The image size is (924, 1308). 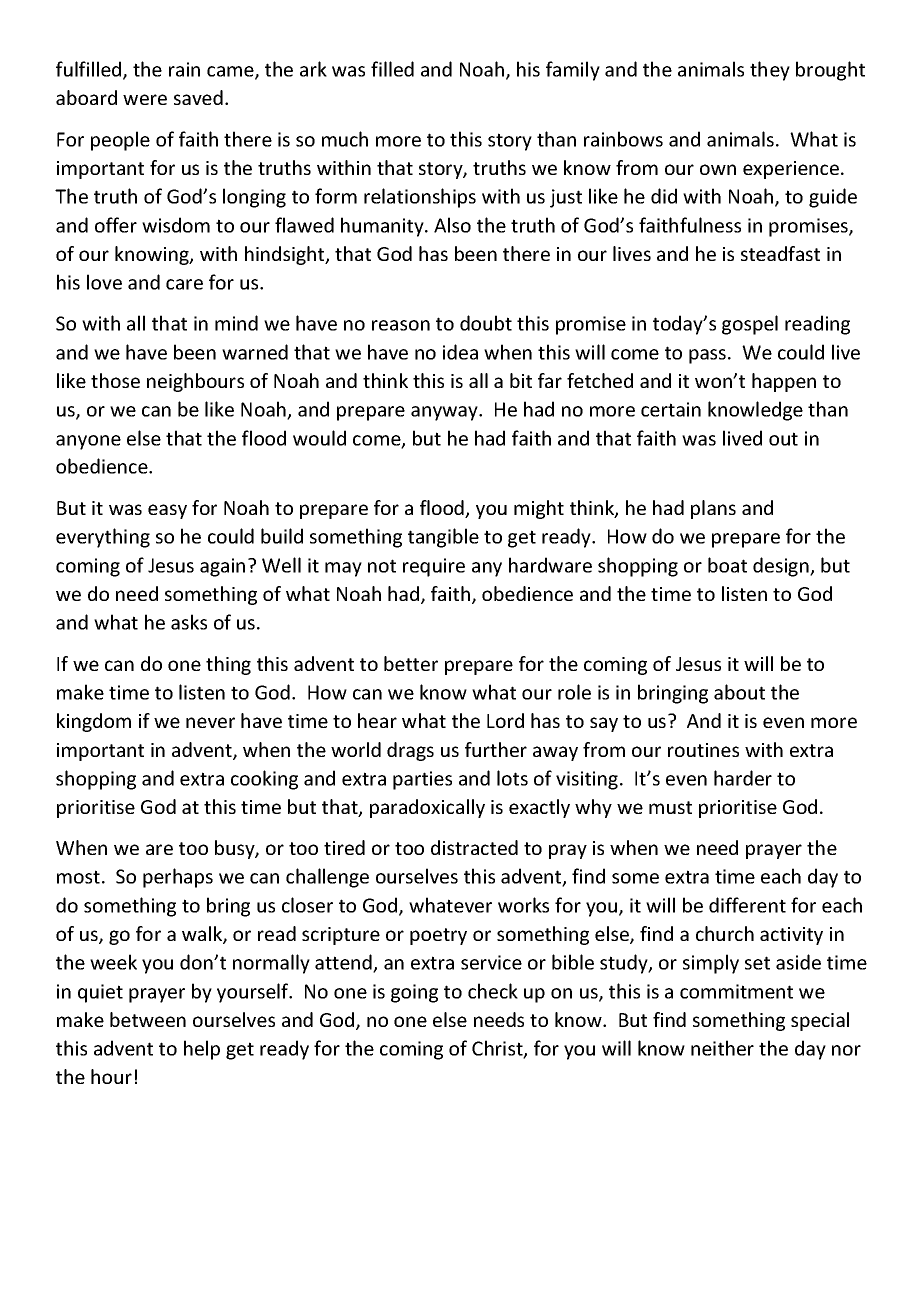 I want to click on help, so click(x=202, y=1050).
